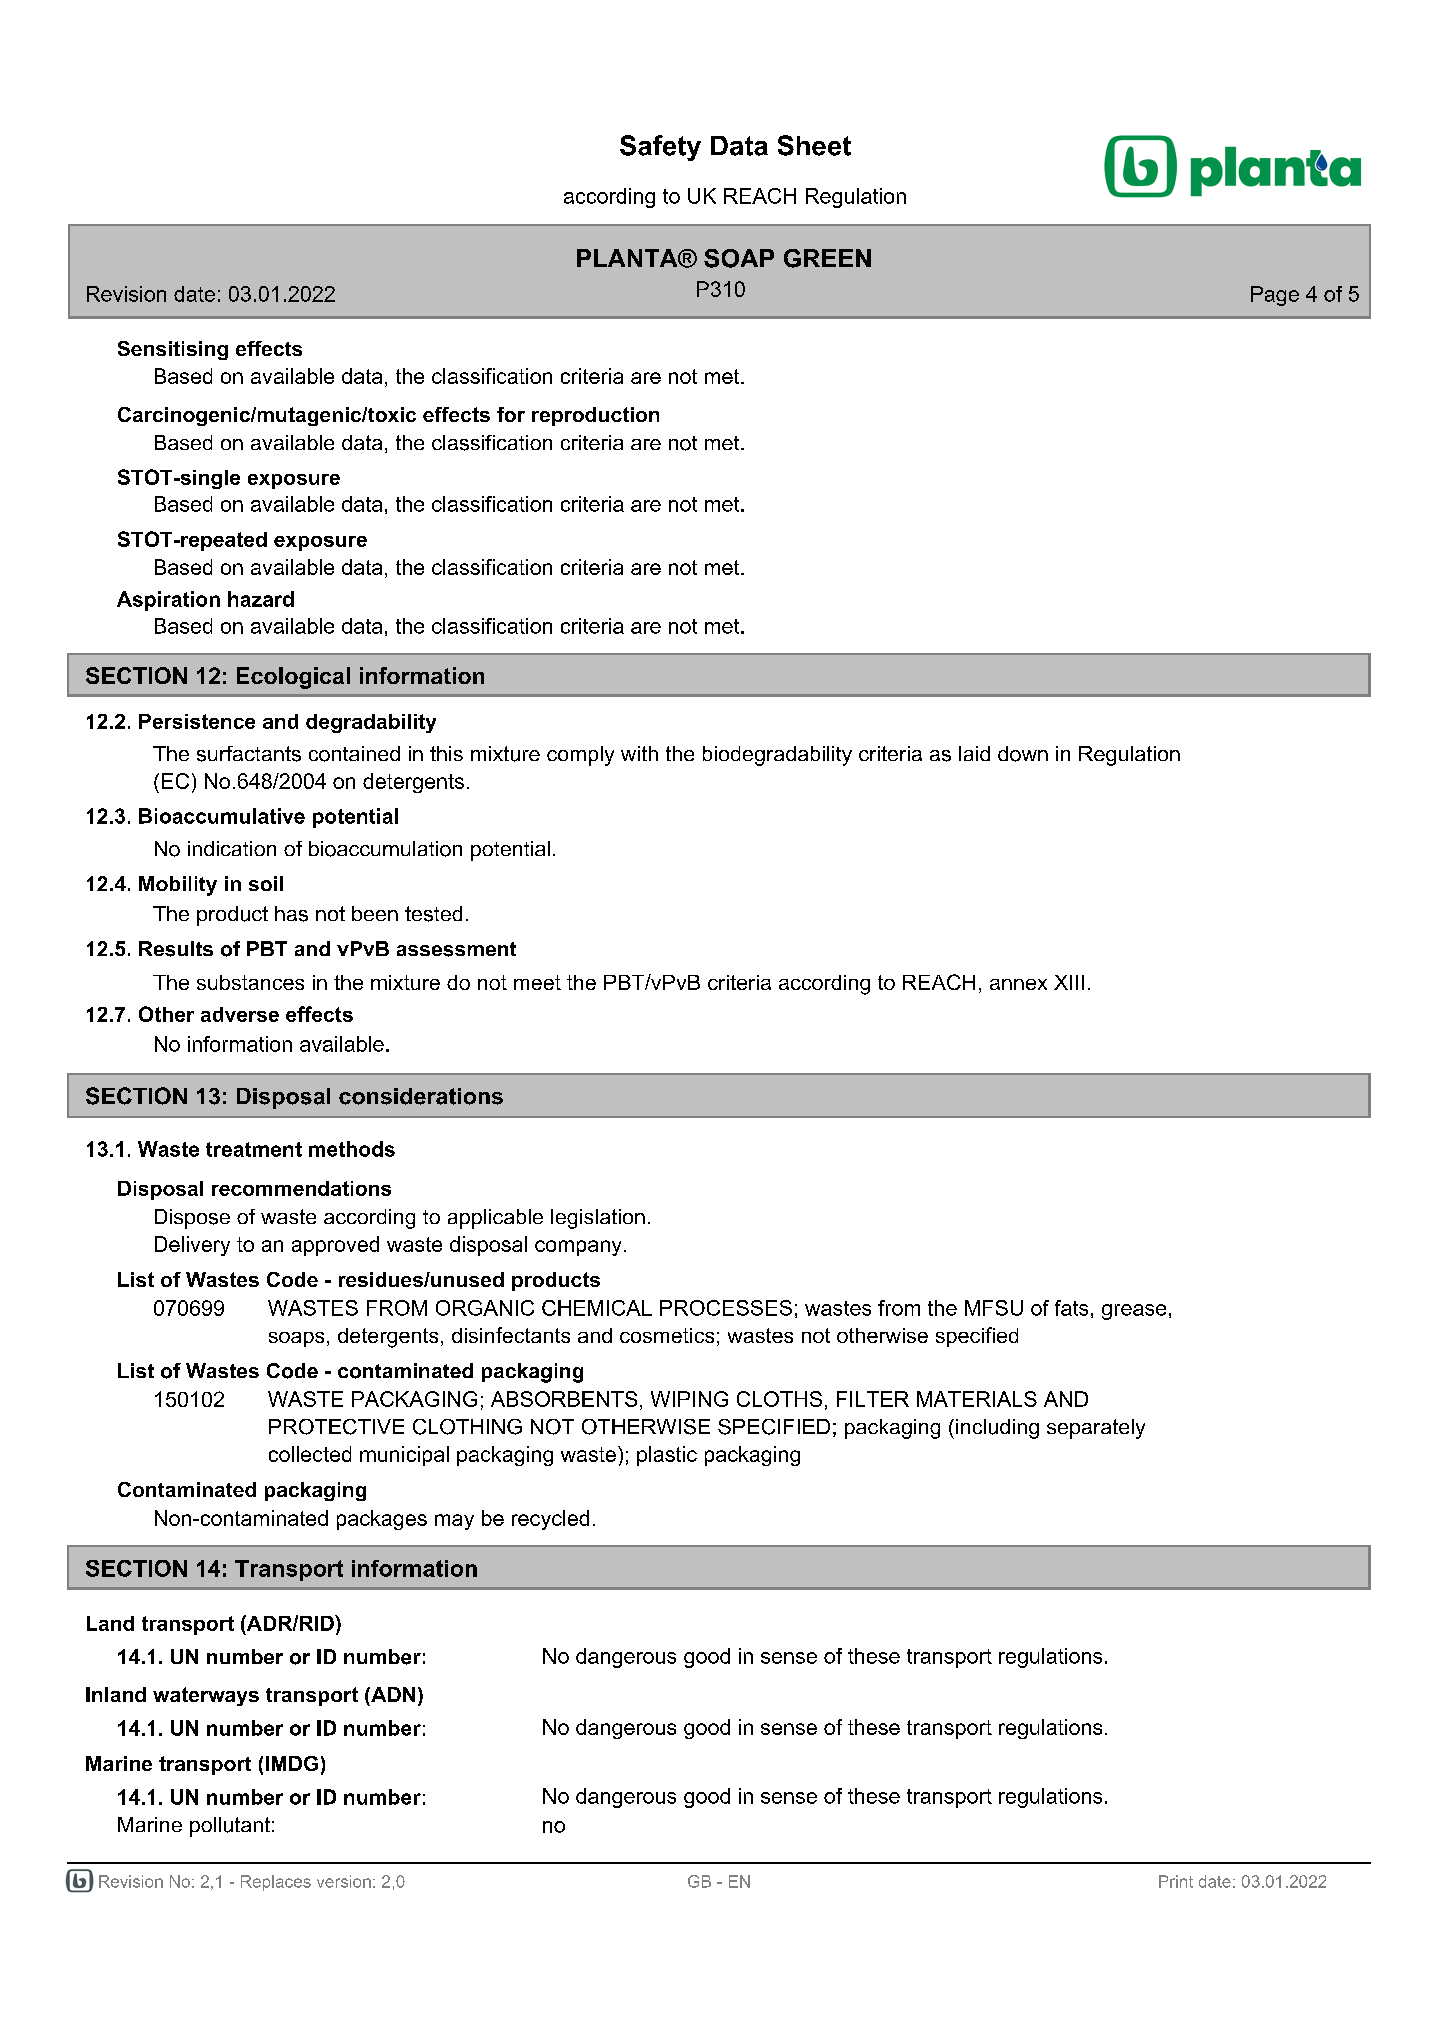 The image size is (1435, 2028). What do you see at coordinates (814, 145) in the screenshot?
I see `Sheet` at bounding box center [814, 145].
